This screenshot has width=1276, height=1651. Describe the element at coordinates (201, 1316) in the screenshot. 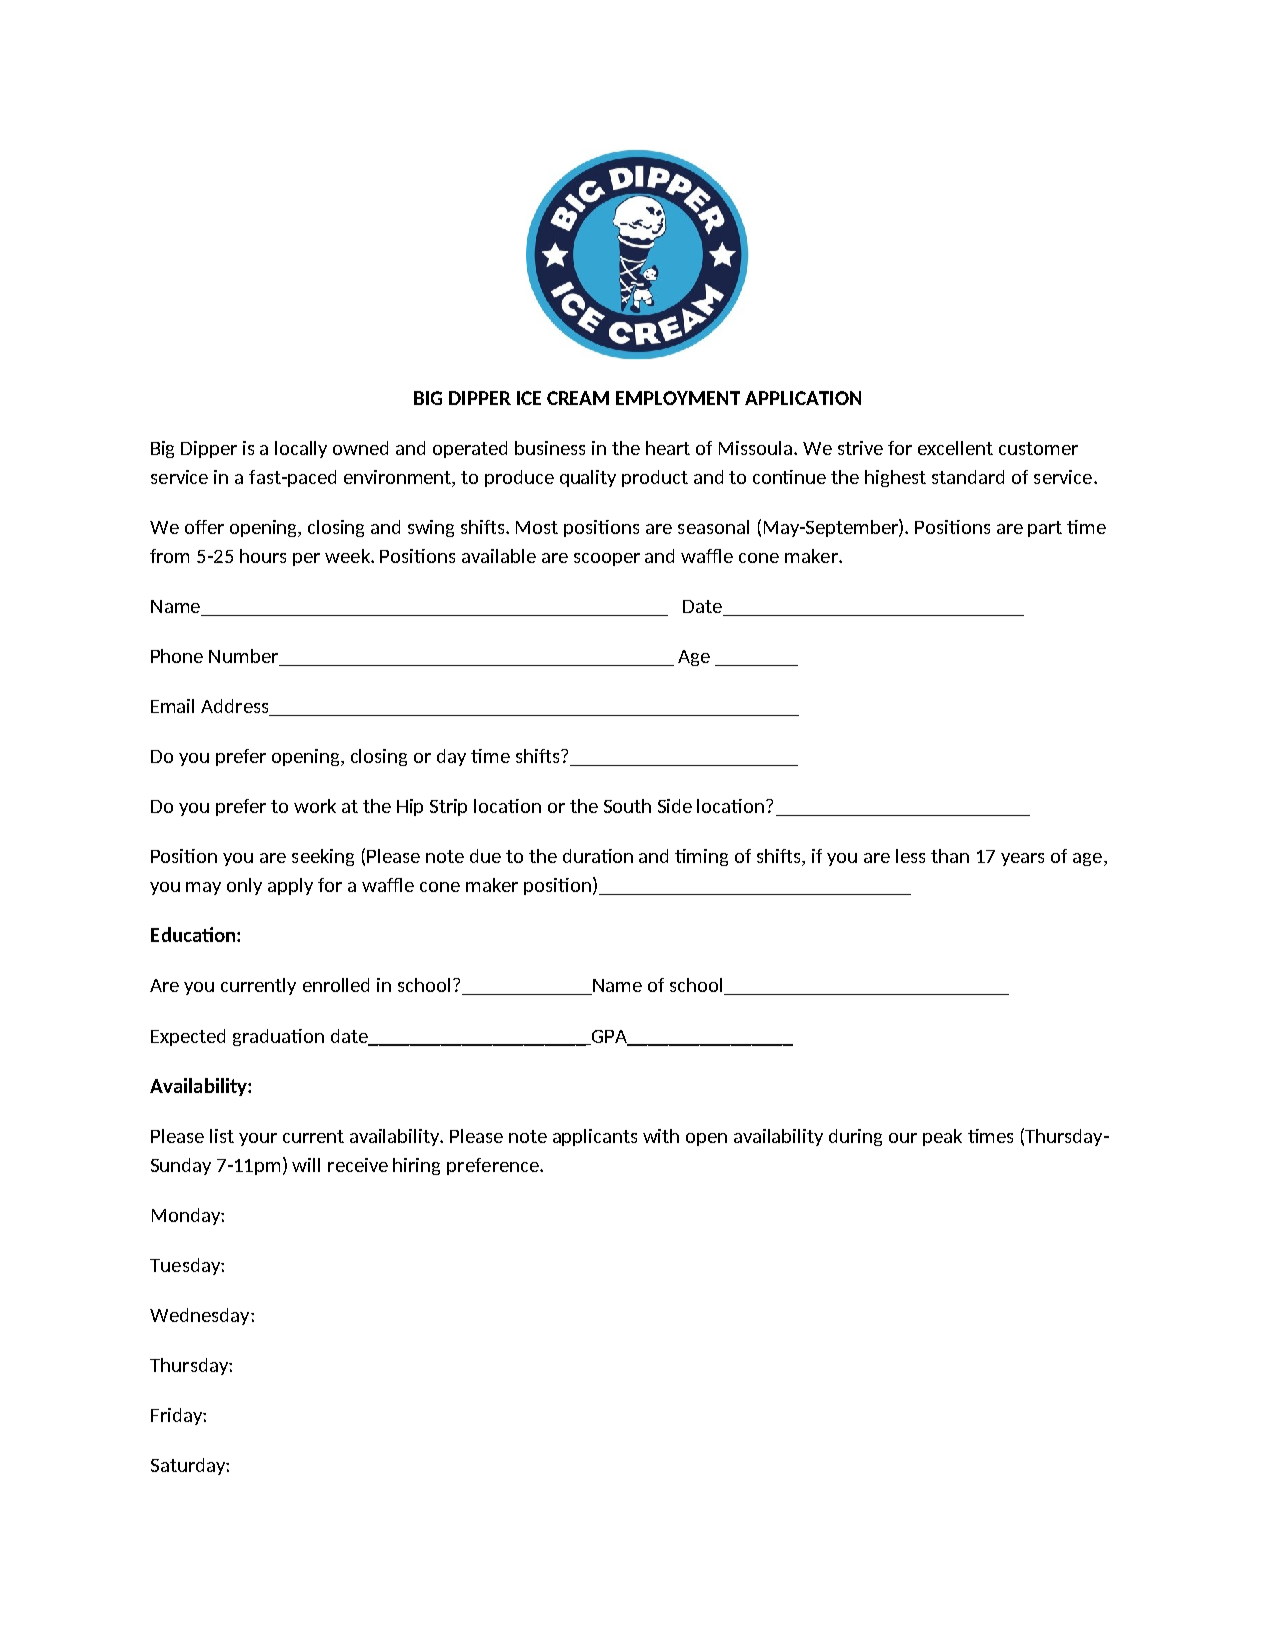

I see `Wednesday` at that location.
